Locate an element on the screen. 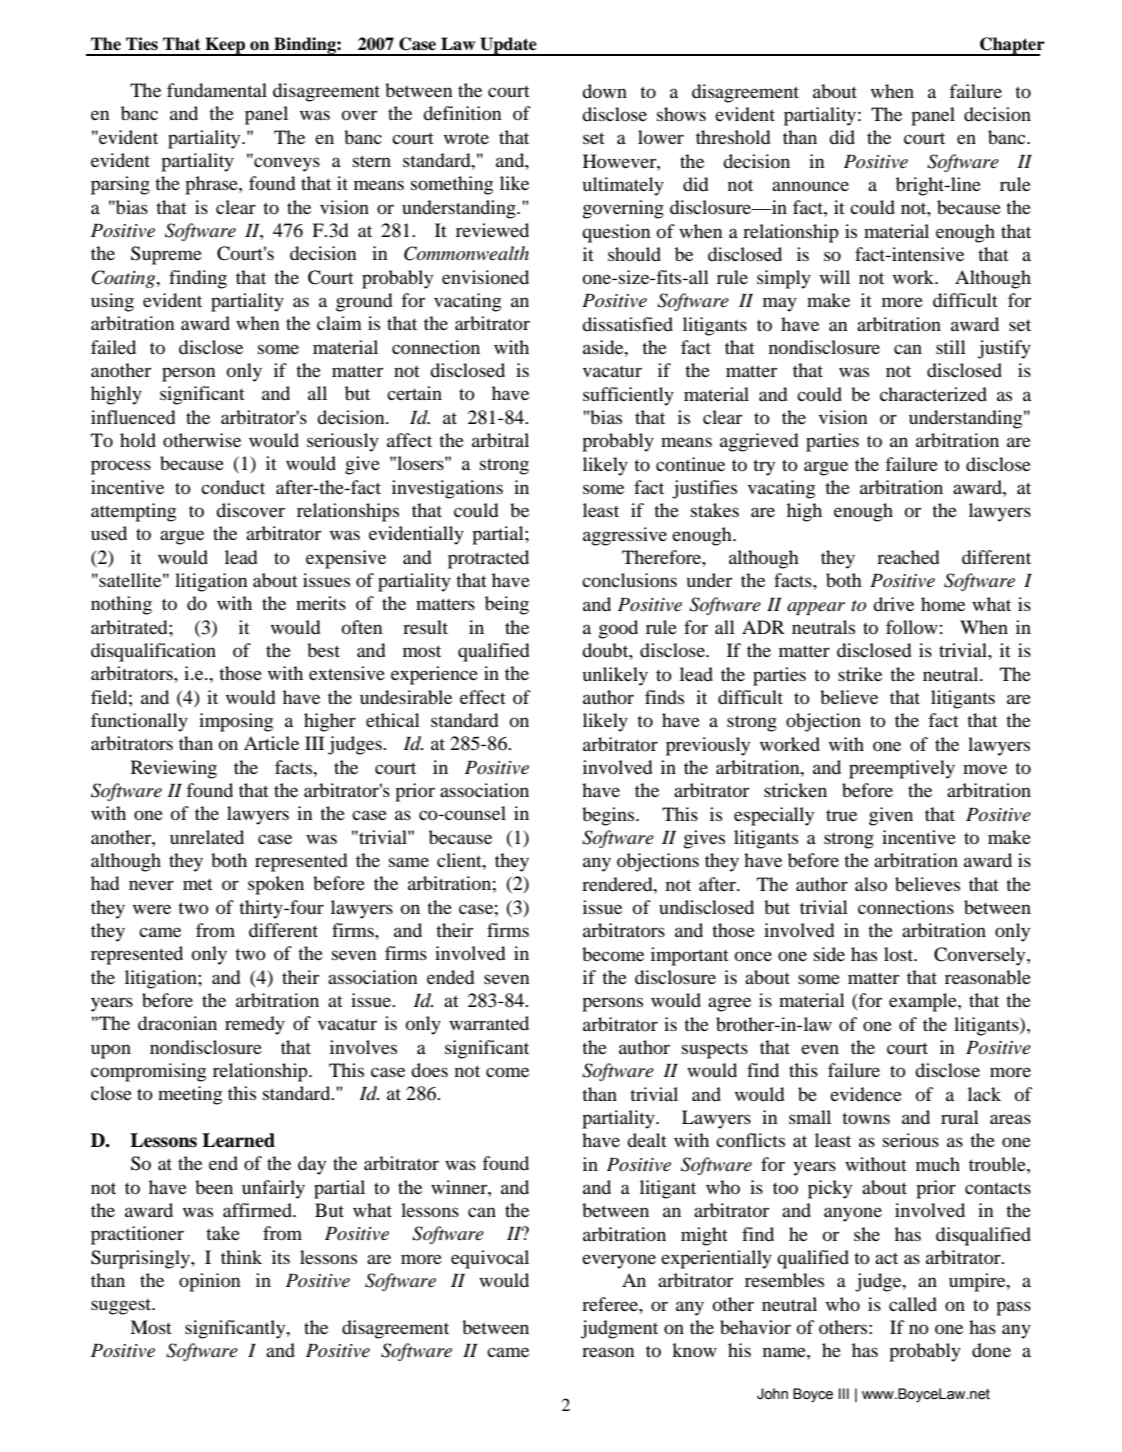 Image resolution: width=1122 pixels, height=1452 pixels. down is located at coordinates (604, 91).
